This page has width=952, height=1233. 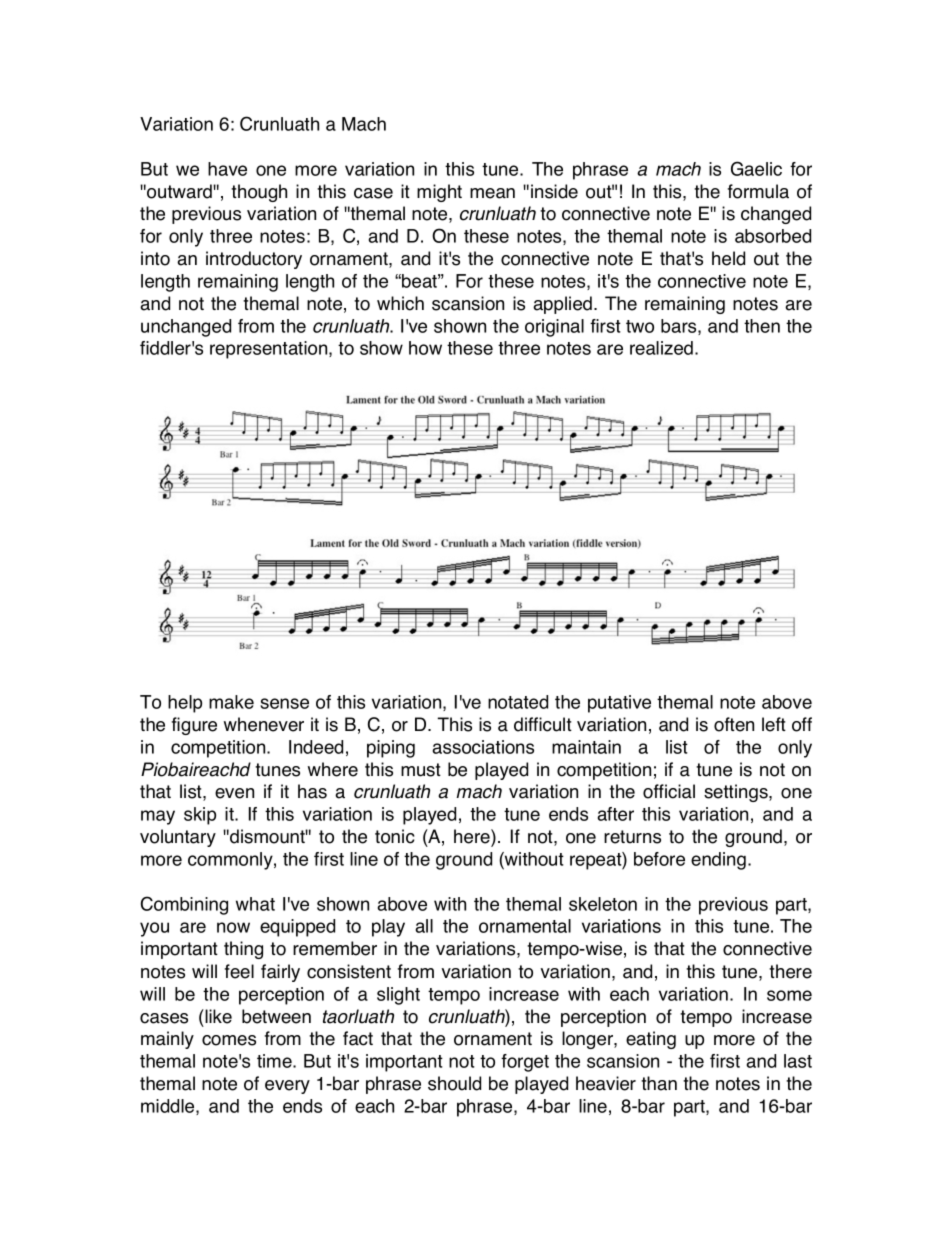 What do you see at coordinates (492, 193) in the page?
I see `mean` at bounding box center [492, 193].
